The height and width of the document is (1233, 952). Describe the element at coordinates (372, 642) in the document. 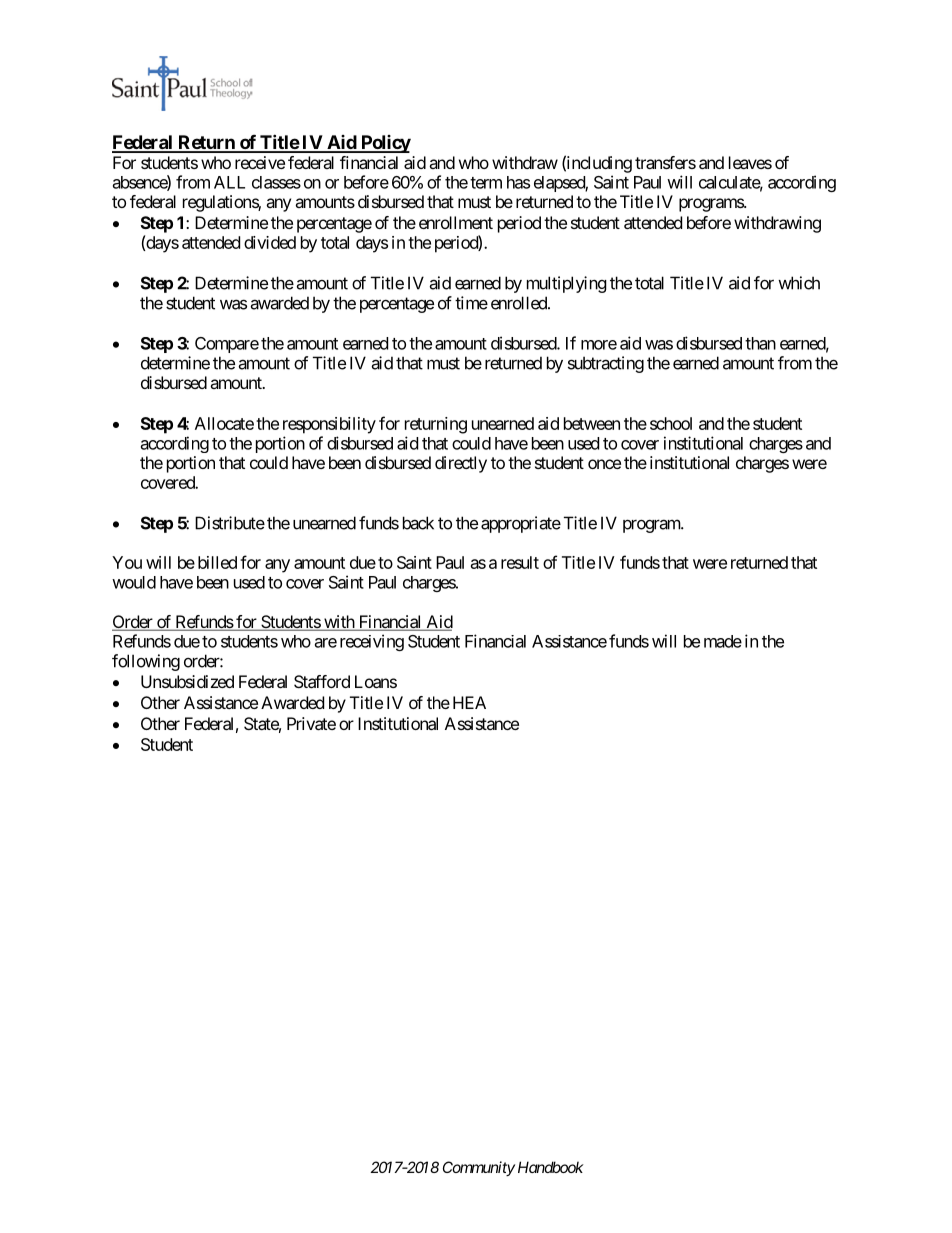

I see `receiving` at that location.
